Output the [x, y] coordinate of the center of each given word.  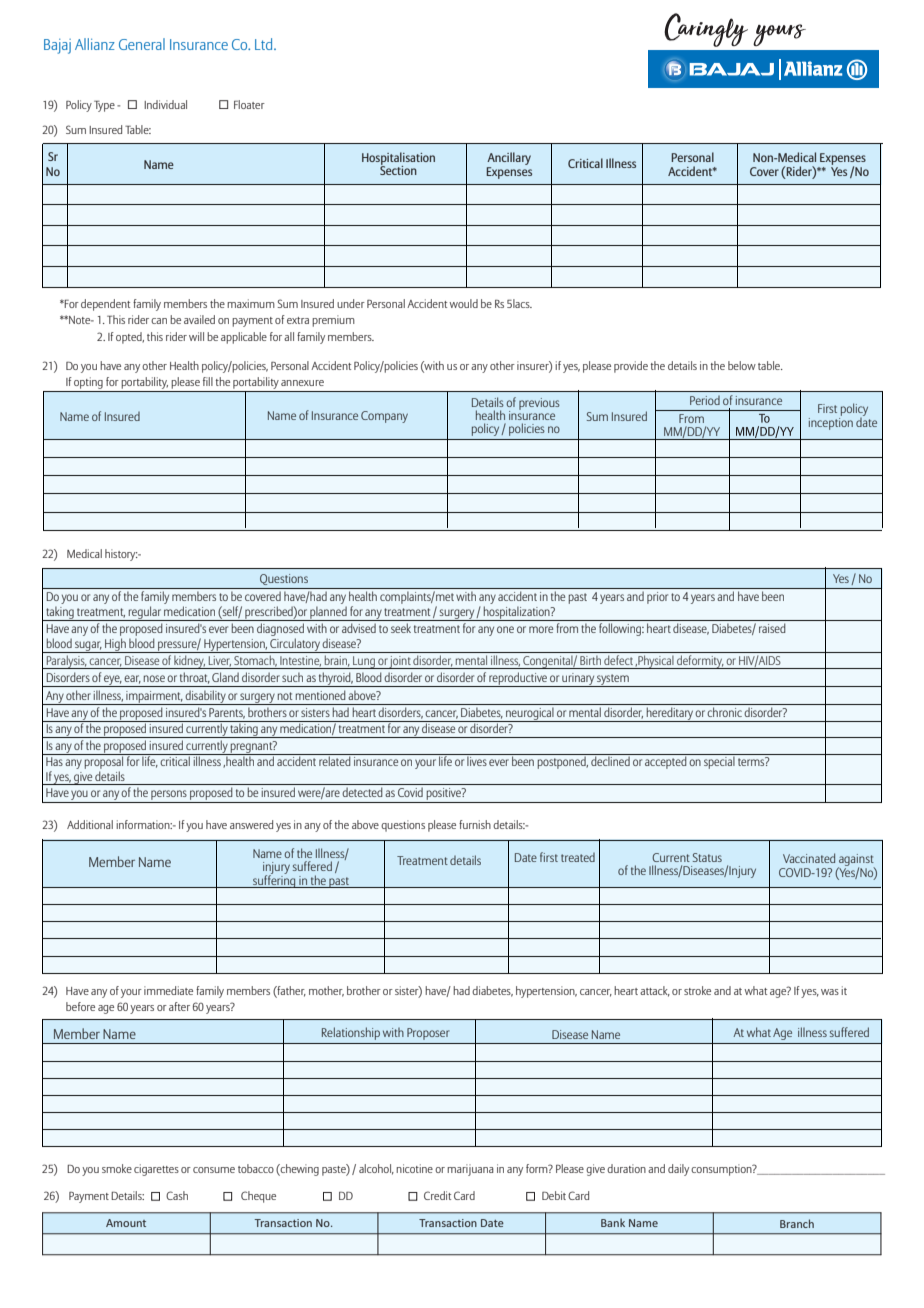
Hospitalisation [398, 159]
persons [169, 795]
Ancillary [509, 158]
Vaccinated [809, 858]
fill [208, 381]
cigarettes [156, 1170]
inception [831, 422]
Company [384, 417]
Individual [165, 104]
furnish [475, 824]
